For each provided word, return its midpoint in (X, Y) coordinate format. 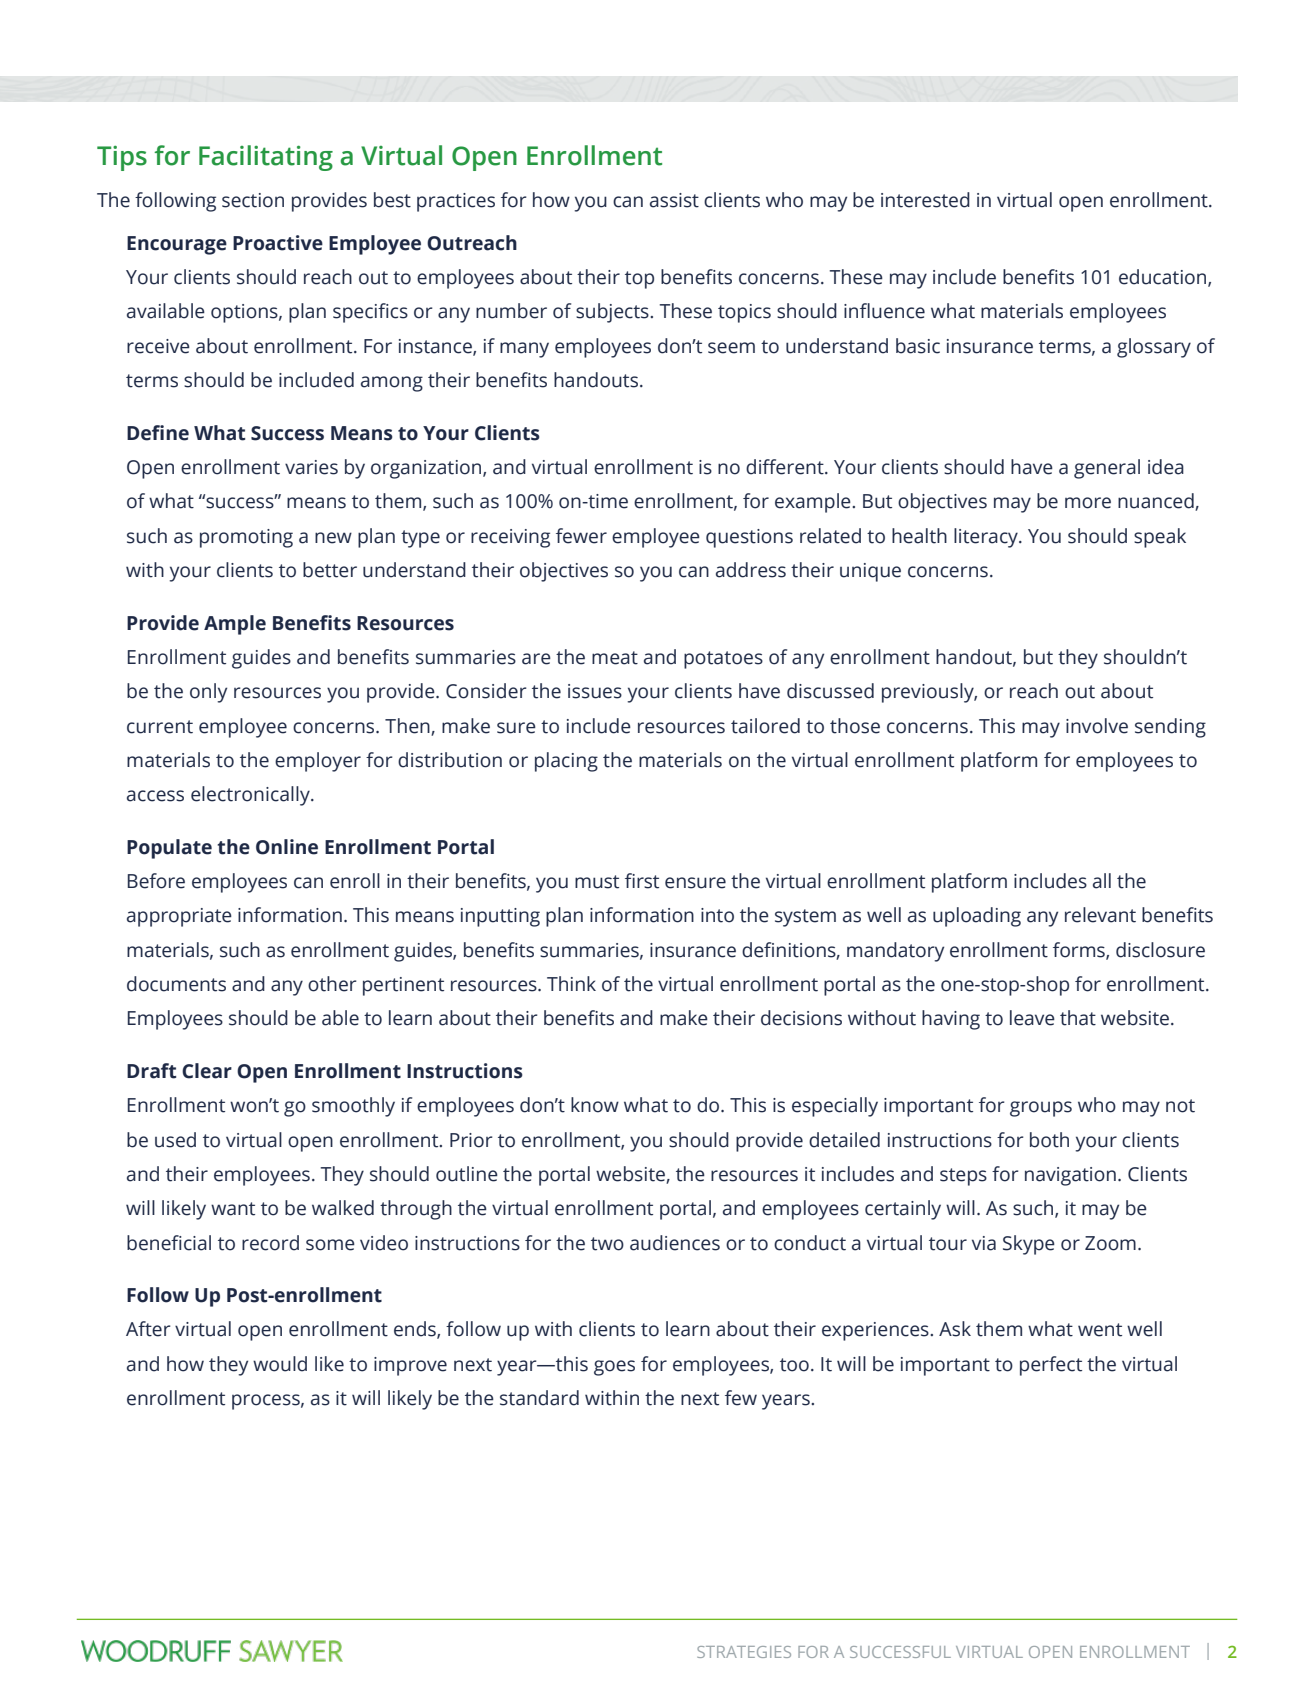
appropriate (179, 917)
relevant (1100, 915)
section (253, 200)
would (280, 1364)
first (642, 881)
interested (925, 200)
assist (674, 200)
